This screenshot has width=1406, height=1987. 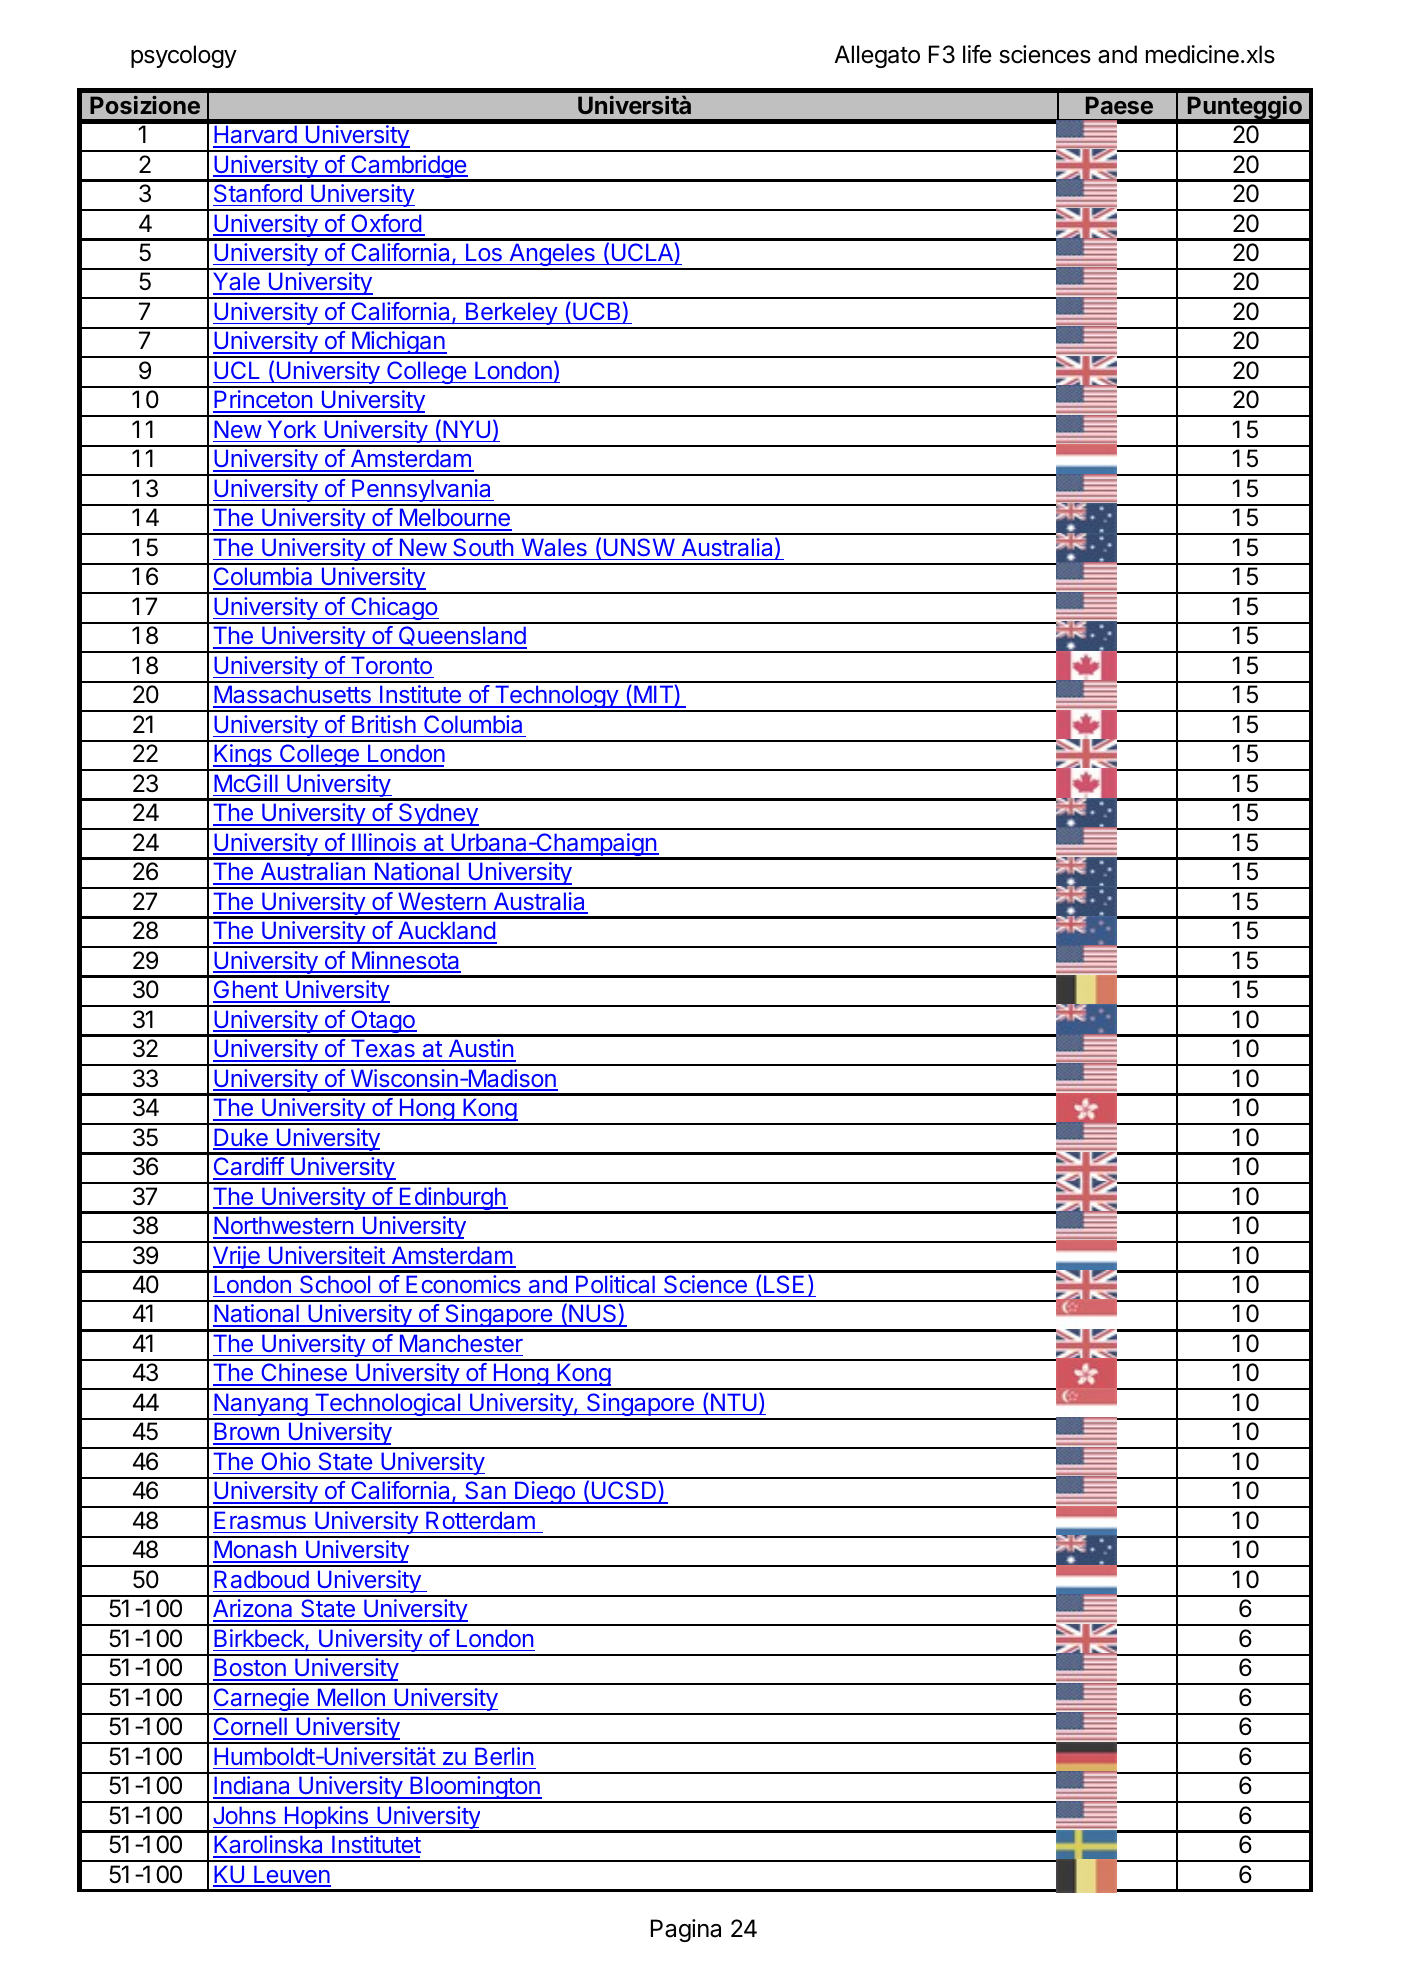 What do you see at coordinates (734, 1402) in the screenshot?
I see `NTU` at bounding box center [734, 1402].
